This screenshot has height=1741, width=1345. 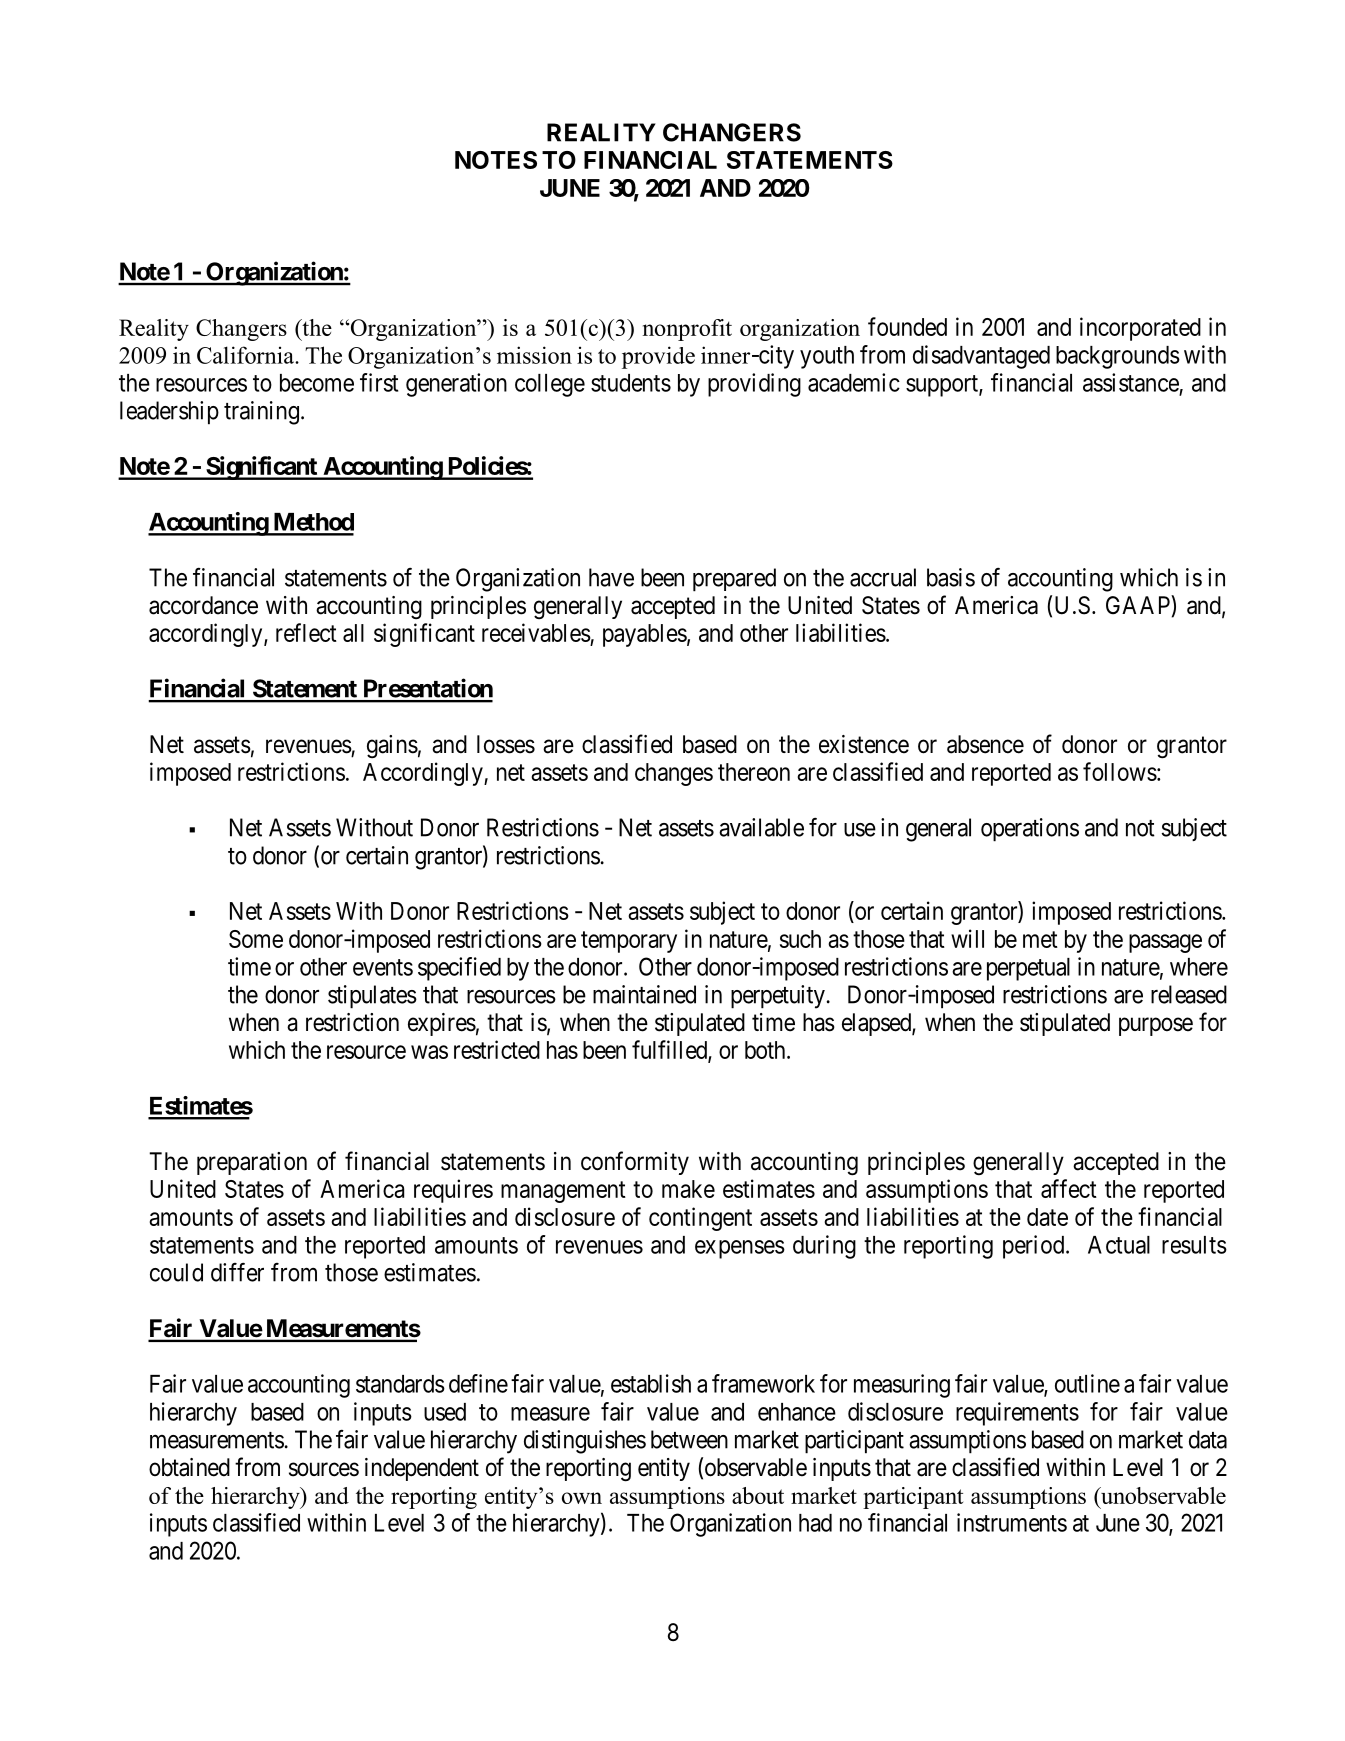 I want to click on preparation, so click(x=252, y=1163).
